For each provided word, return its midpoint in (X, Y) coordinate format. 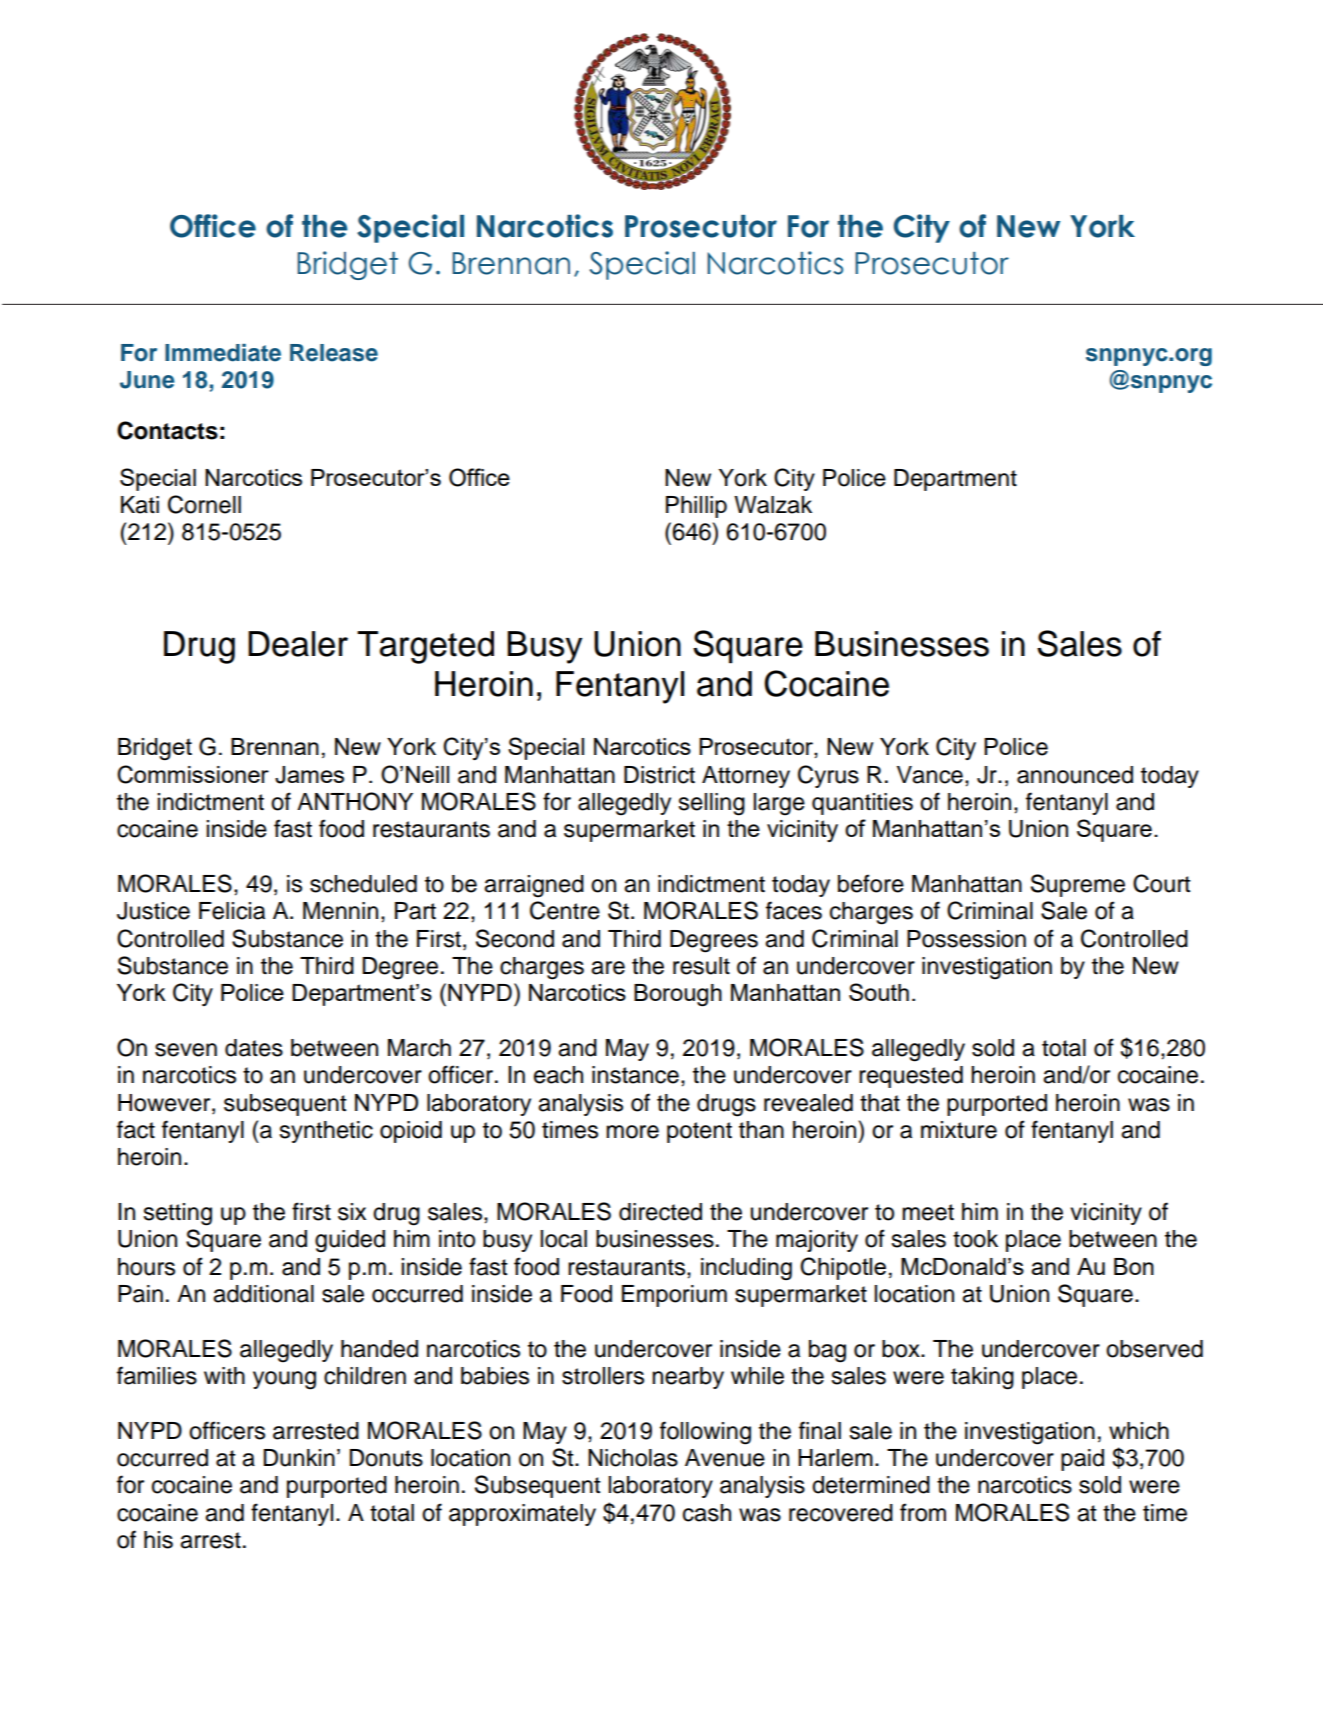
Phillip (696, 507)
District (659, 775)
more (632, 1132)
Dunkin (299, 1458)
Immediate (223, 353)
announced (1075, 775)
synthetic (326, 1132)
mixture (959, 1130)
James (309, 775)
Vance (930, 775)
